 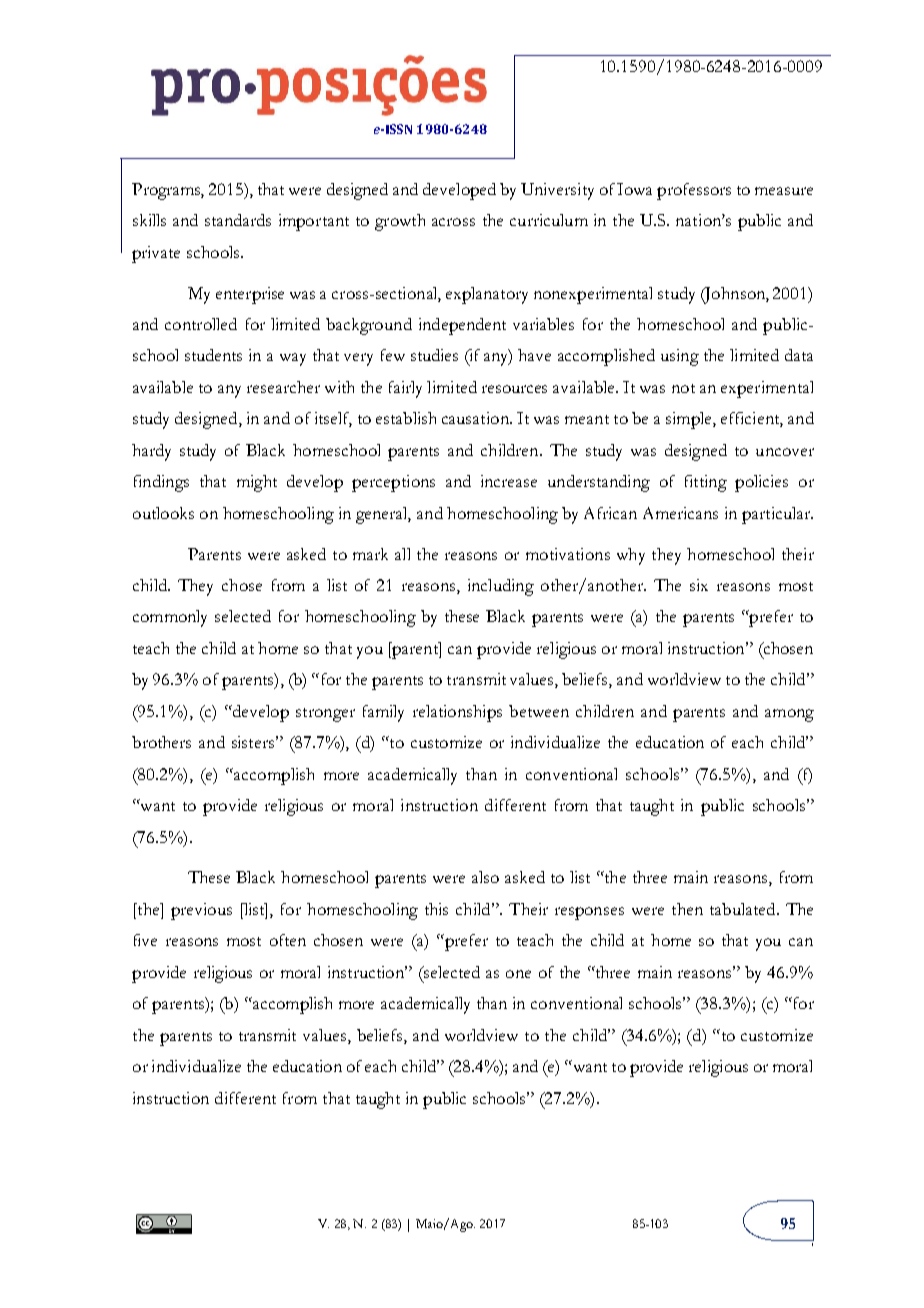 I want to click on among, so click(x=789, y=715).
